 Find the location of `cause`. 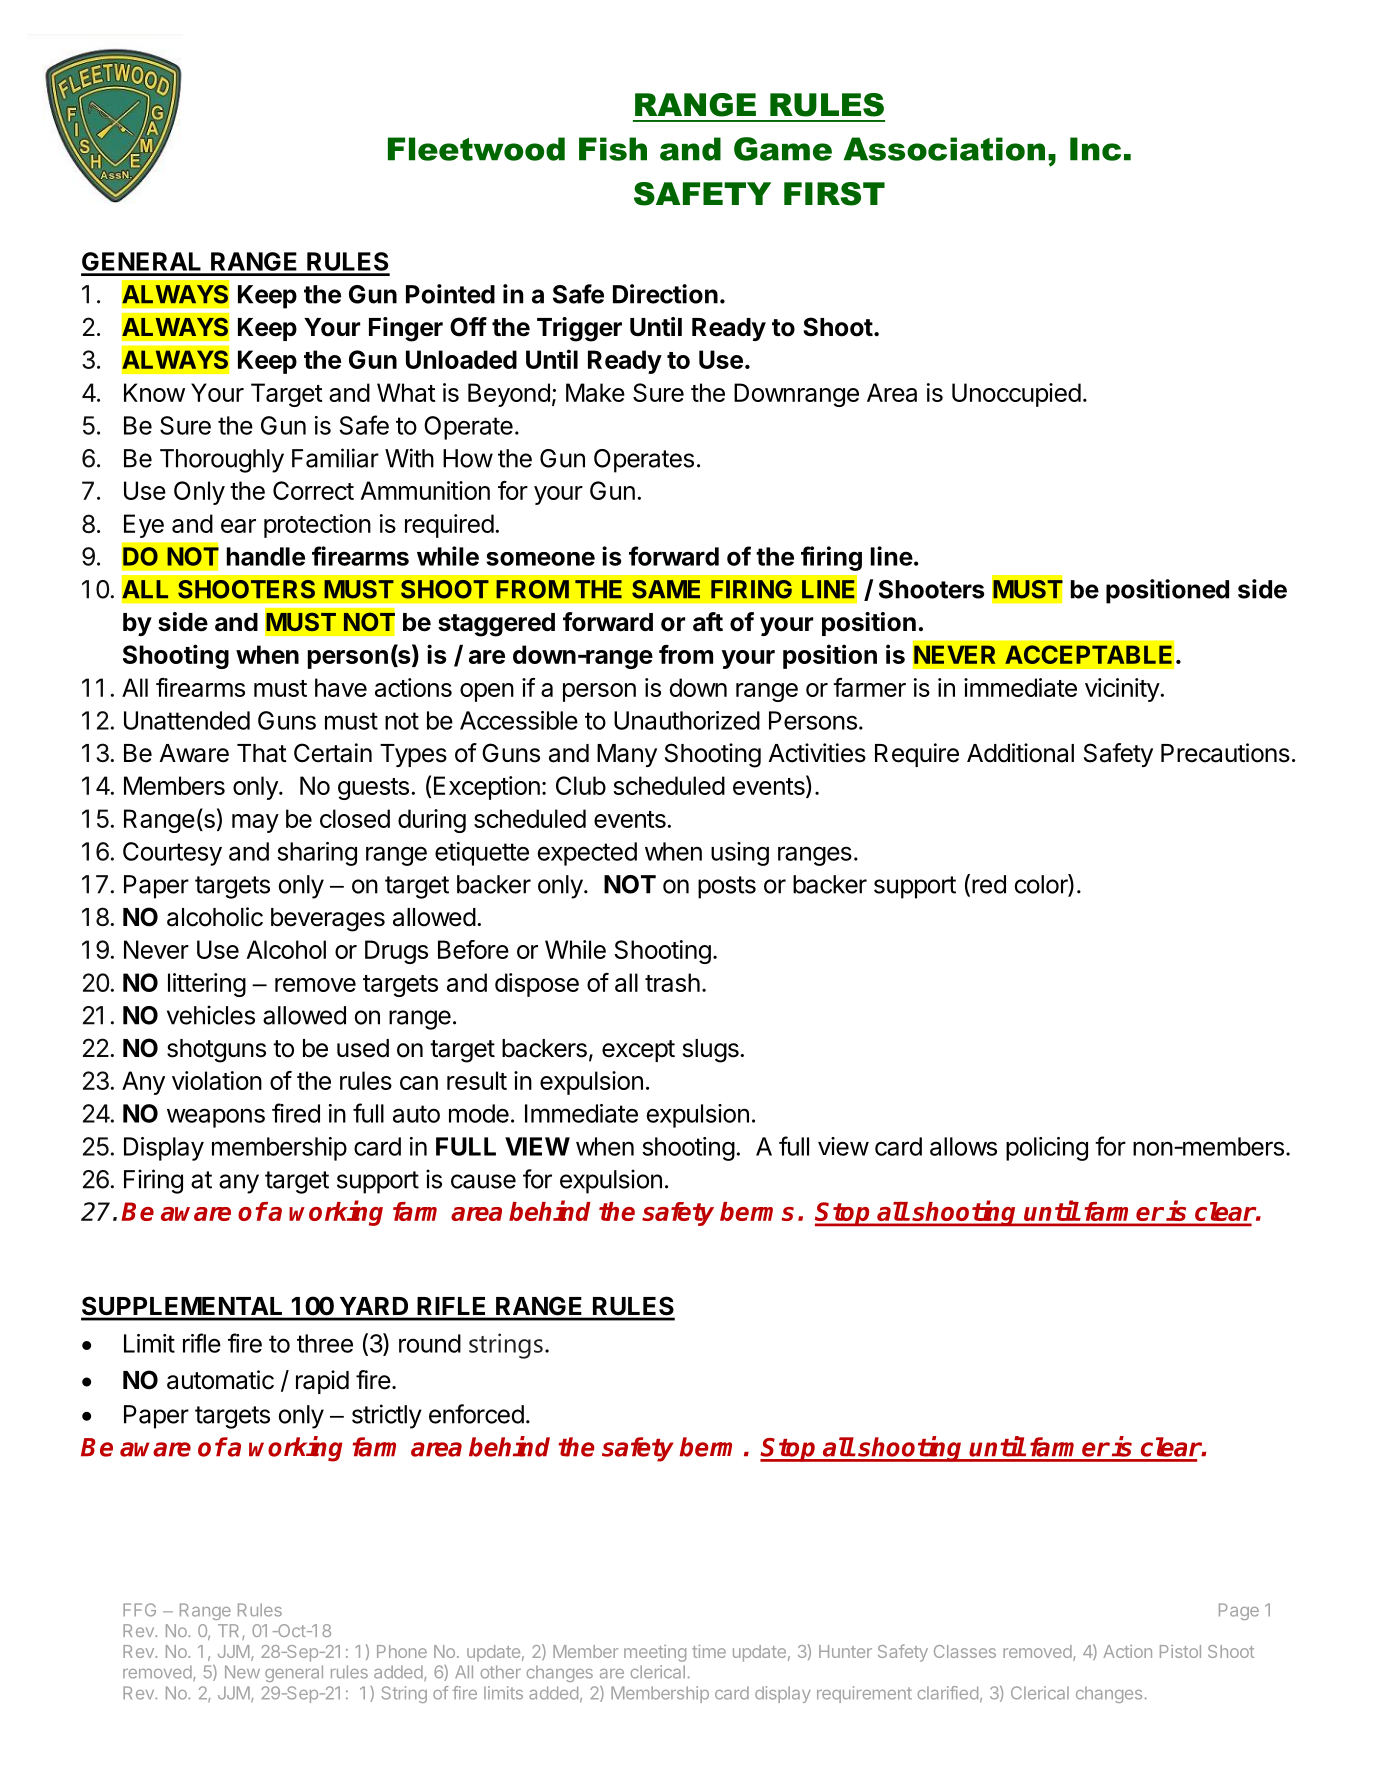

cause is located at coordinates (483, 1181).
